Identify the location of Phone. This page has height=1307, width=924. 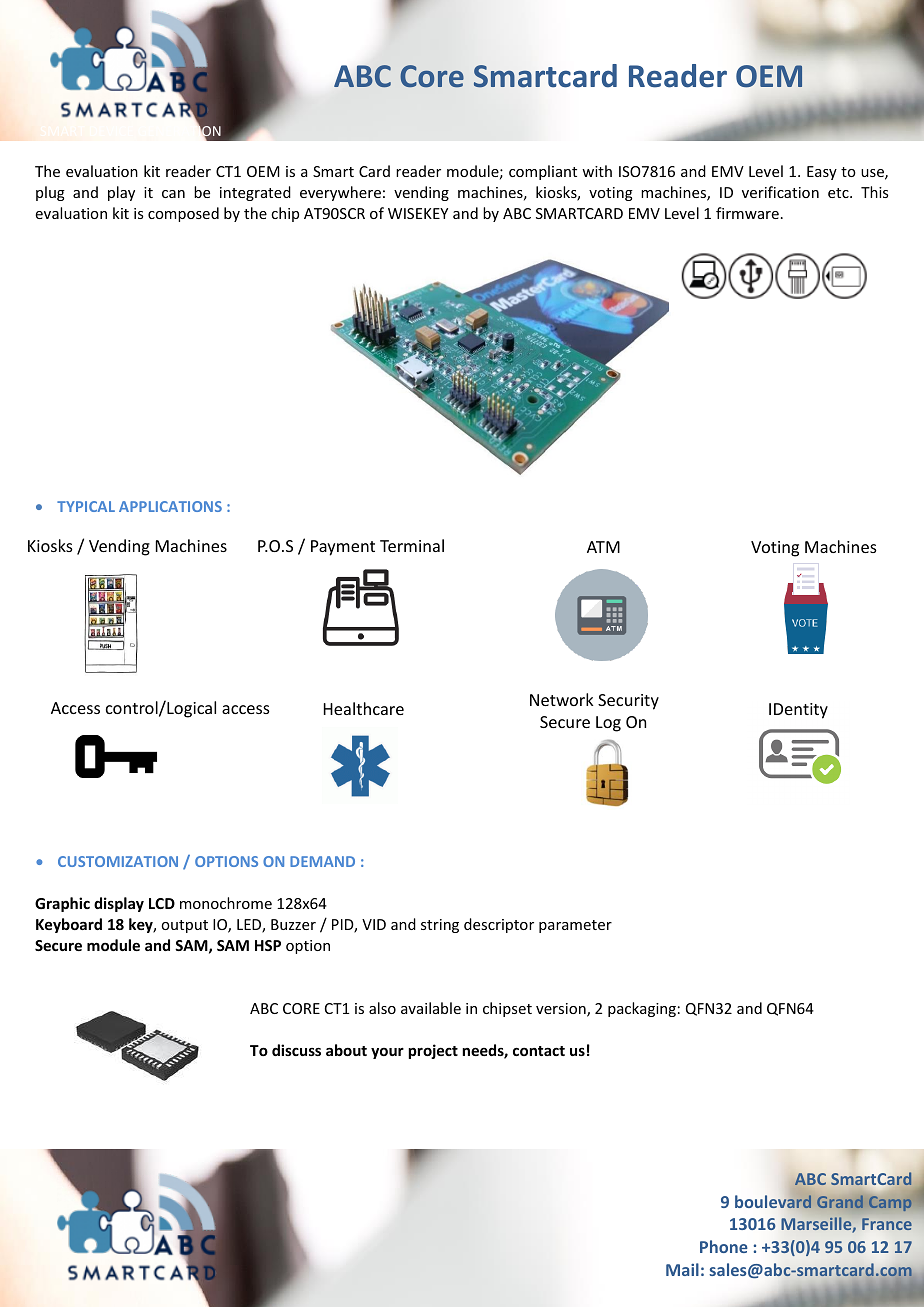
(724, 1246).
